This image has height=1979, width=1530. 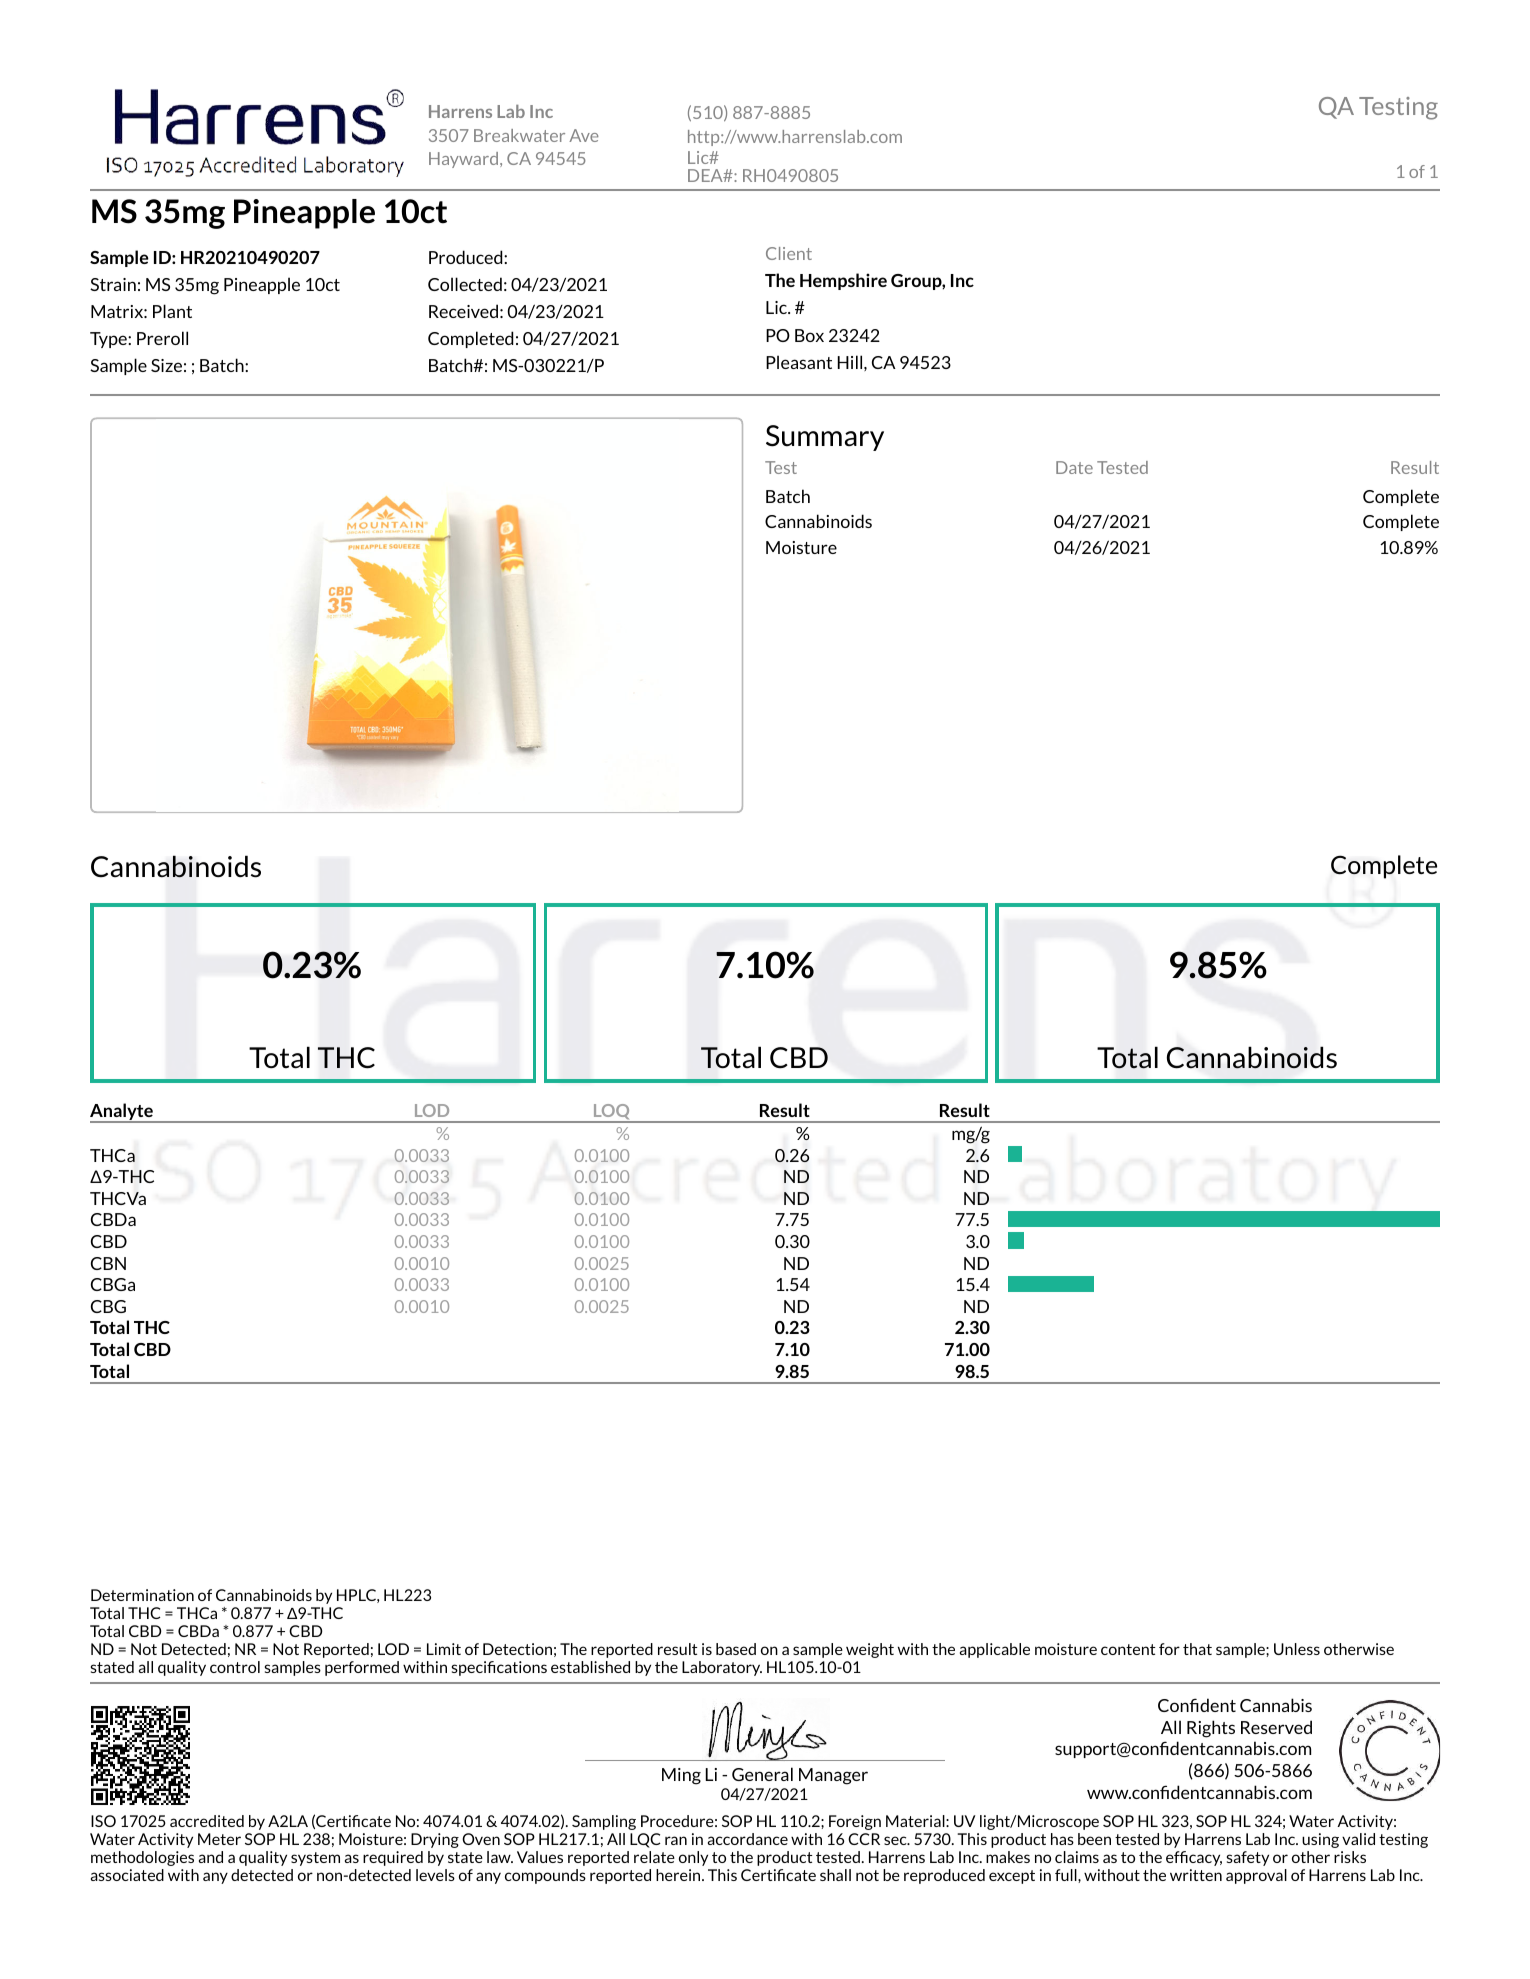 What do you see at coordinates (736, 1649) in the image?
I see `based` at bounding box center [736, 1649].
